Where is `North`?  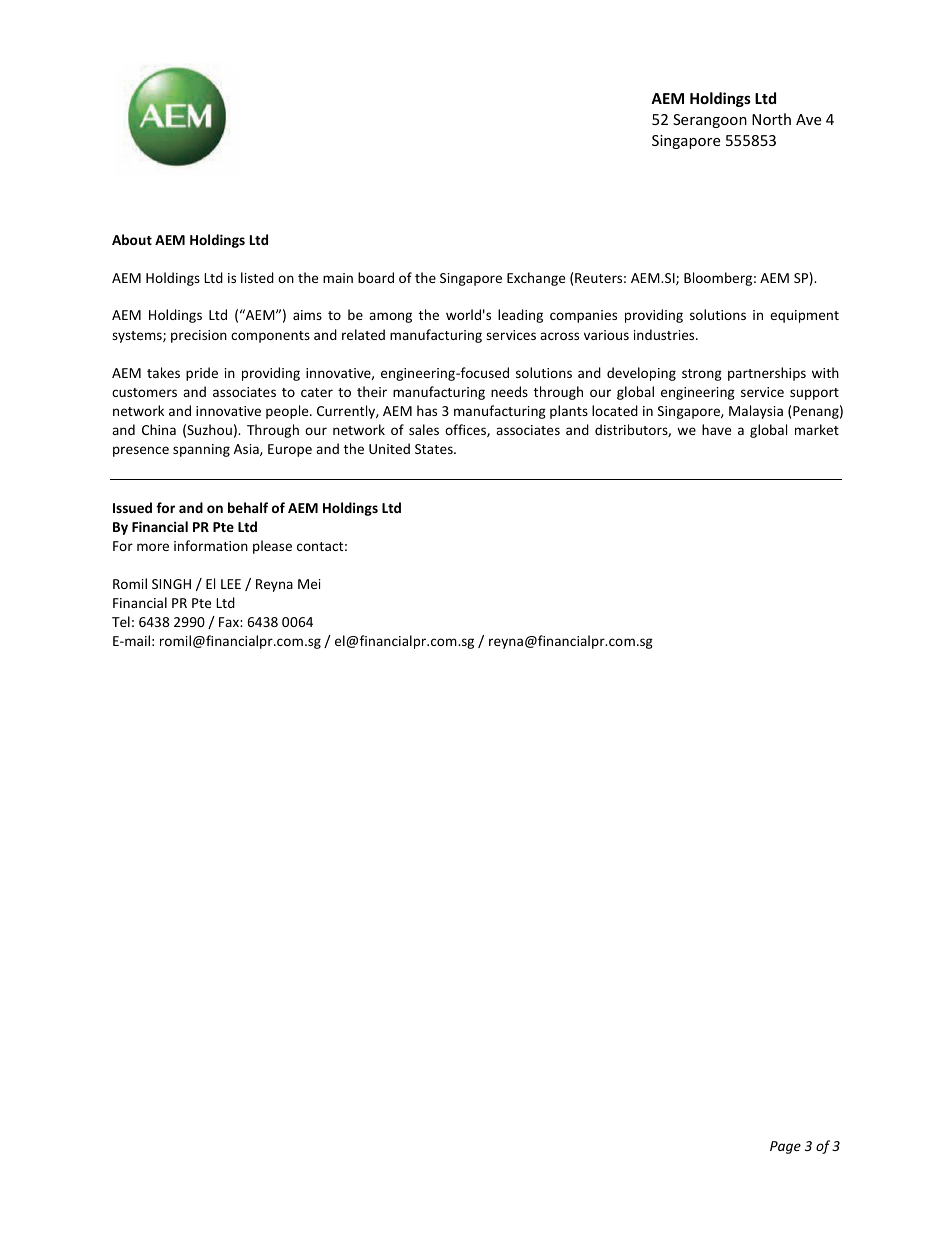
North is located at coordinates (771, 119).
